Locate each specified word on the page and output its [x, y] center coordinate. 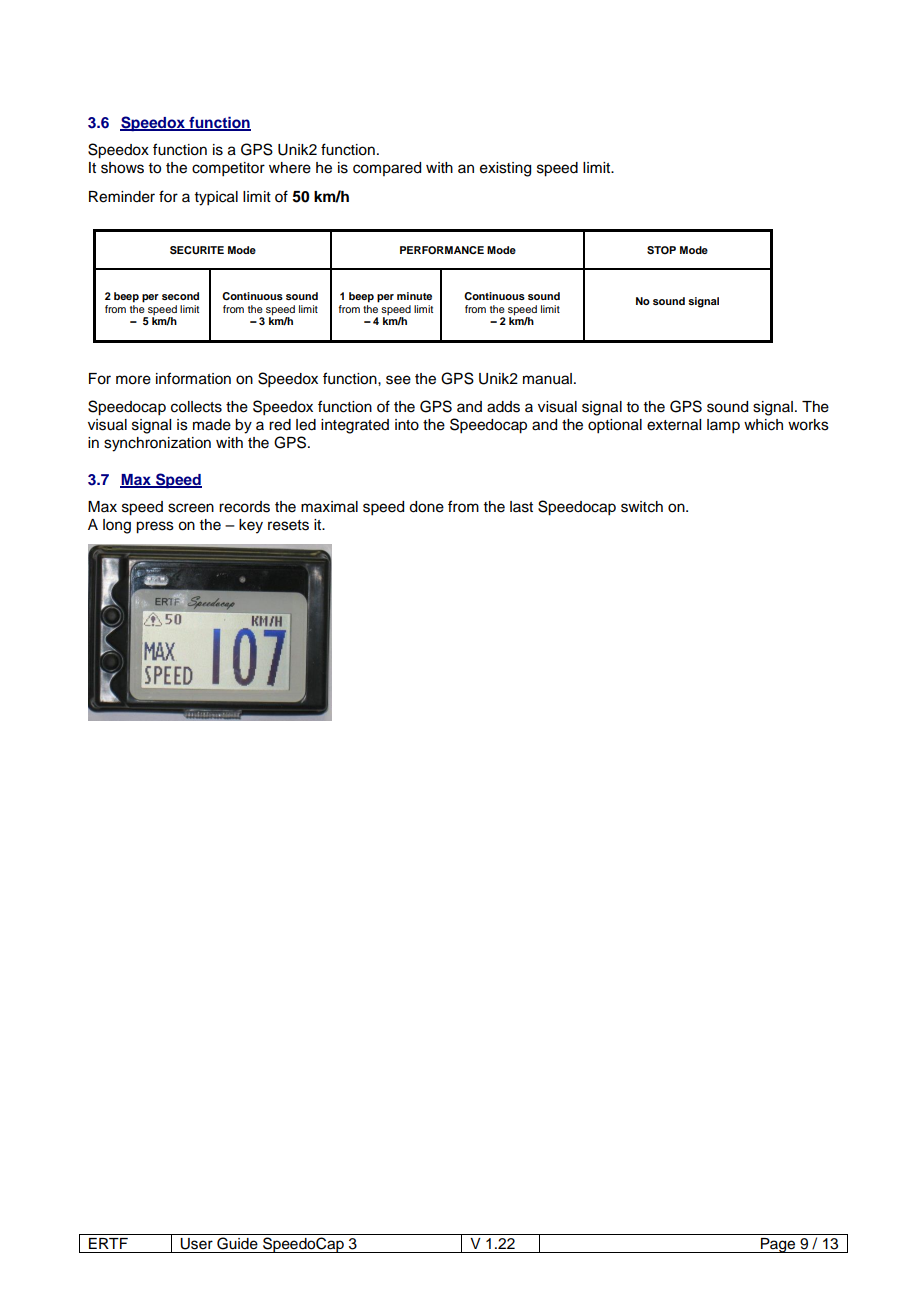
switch [642, 507]
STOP [661, 250]
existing [505, 169]
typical [216, 198]
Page [778, 1245]
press [155, 527]
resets [288, 525]
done [426, 507]
